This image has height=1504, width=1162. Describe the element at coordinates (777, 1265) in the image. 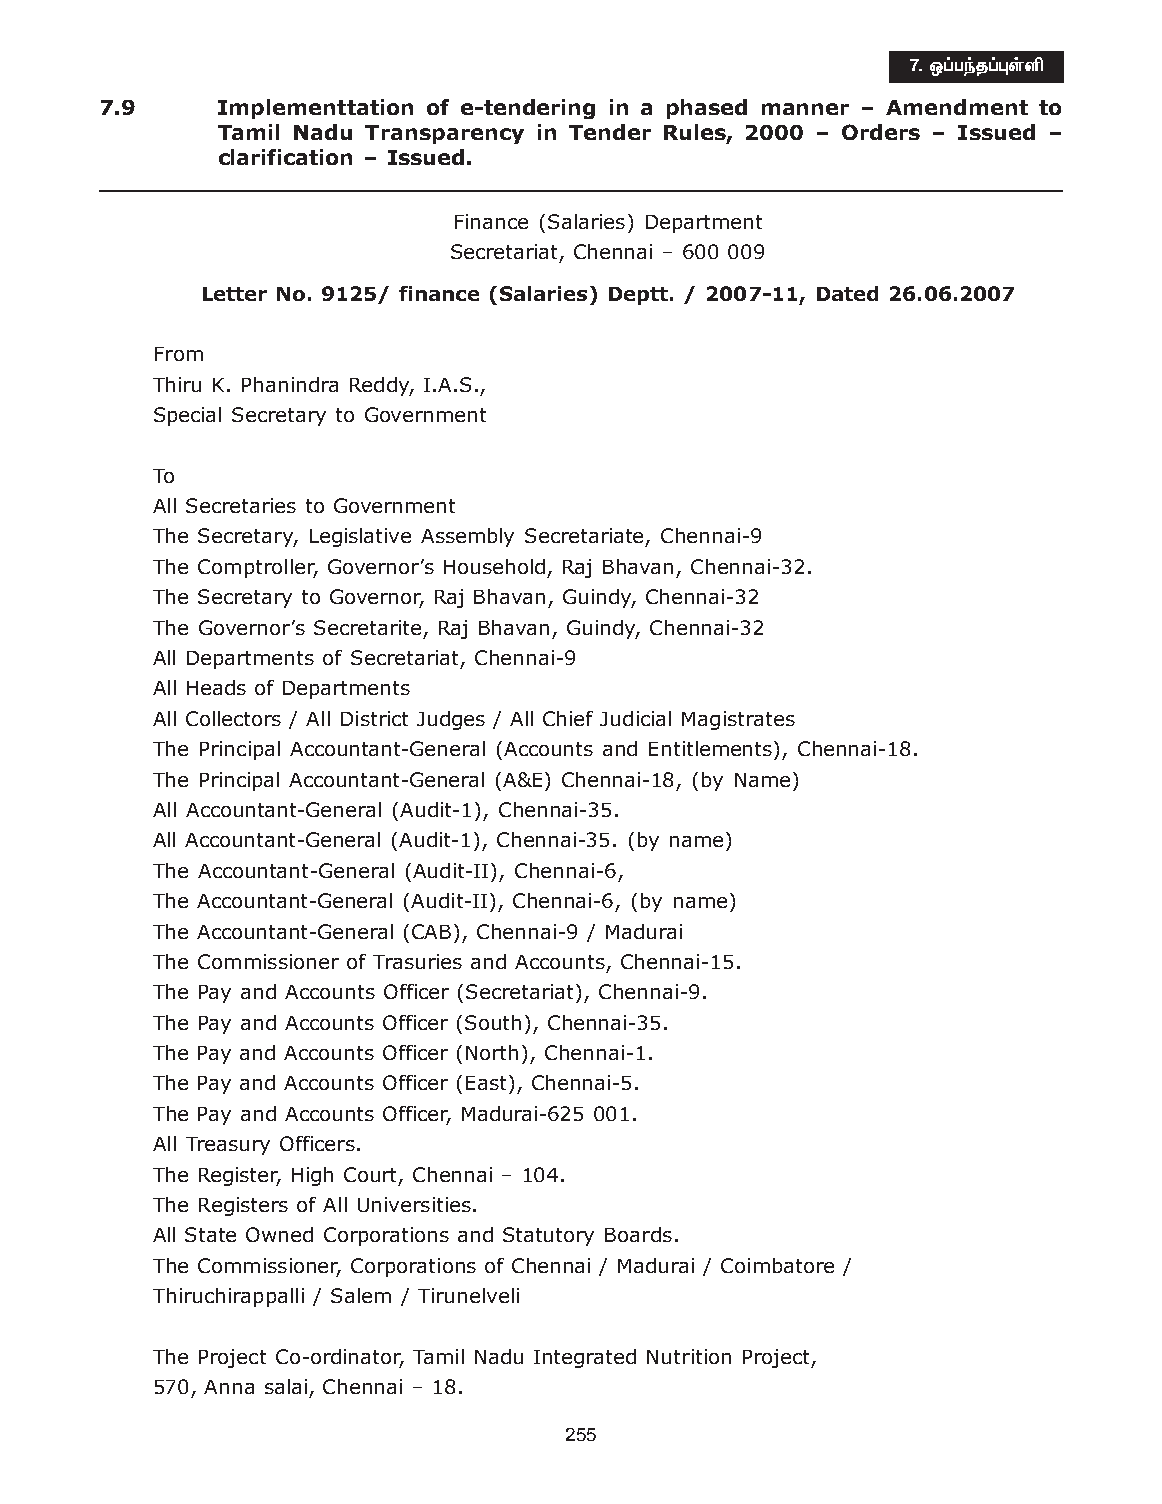

I see `Coimbatore` at that location.
